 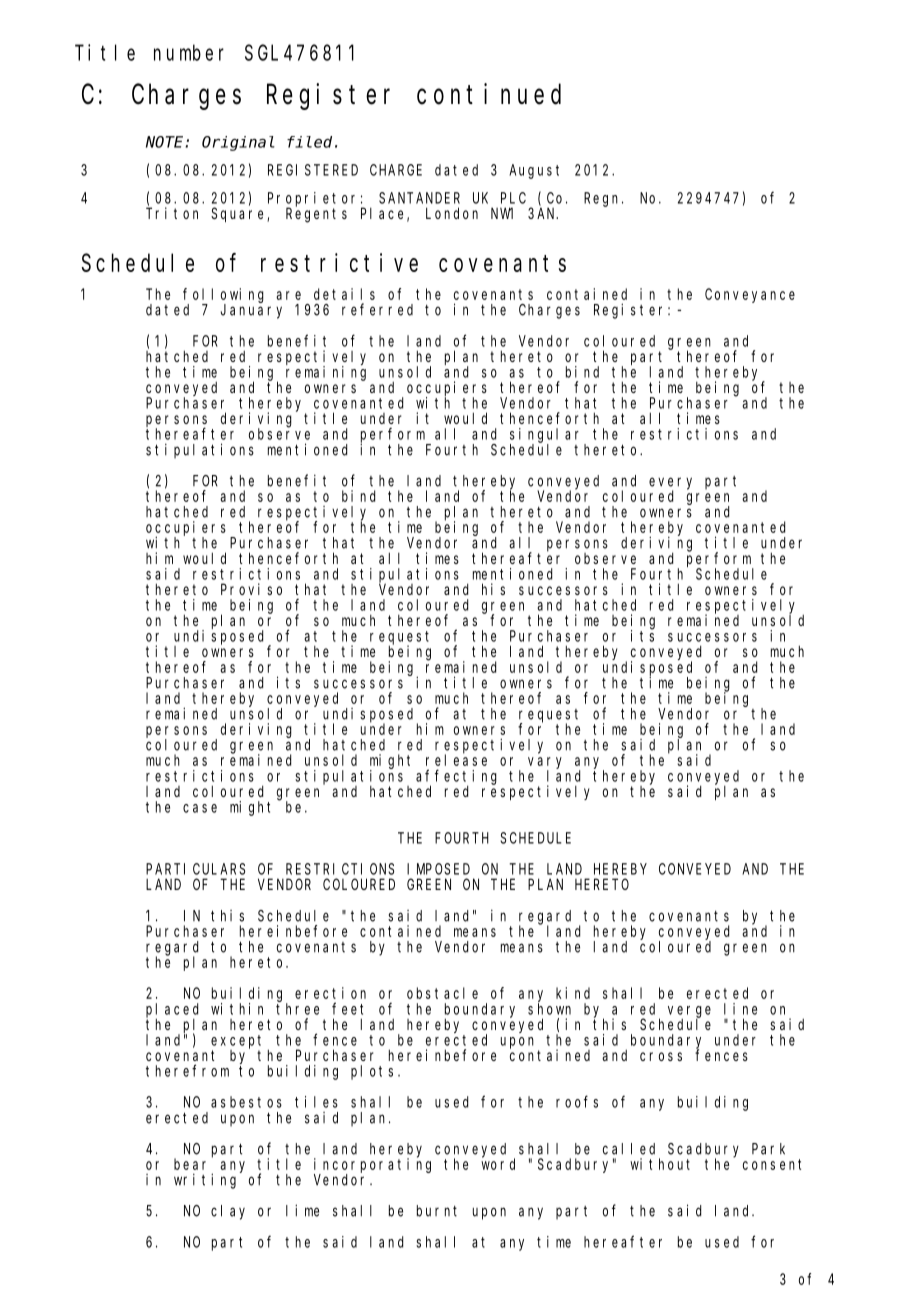 I want to click on obstacle, so click(x=442, y=993).
